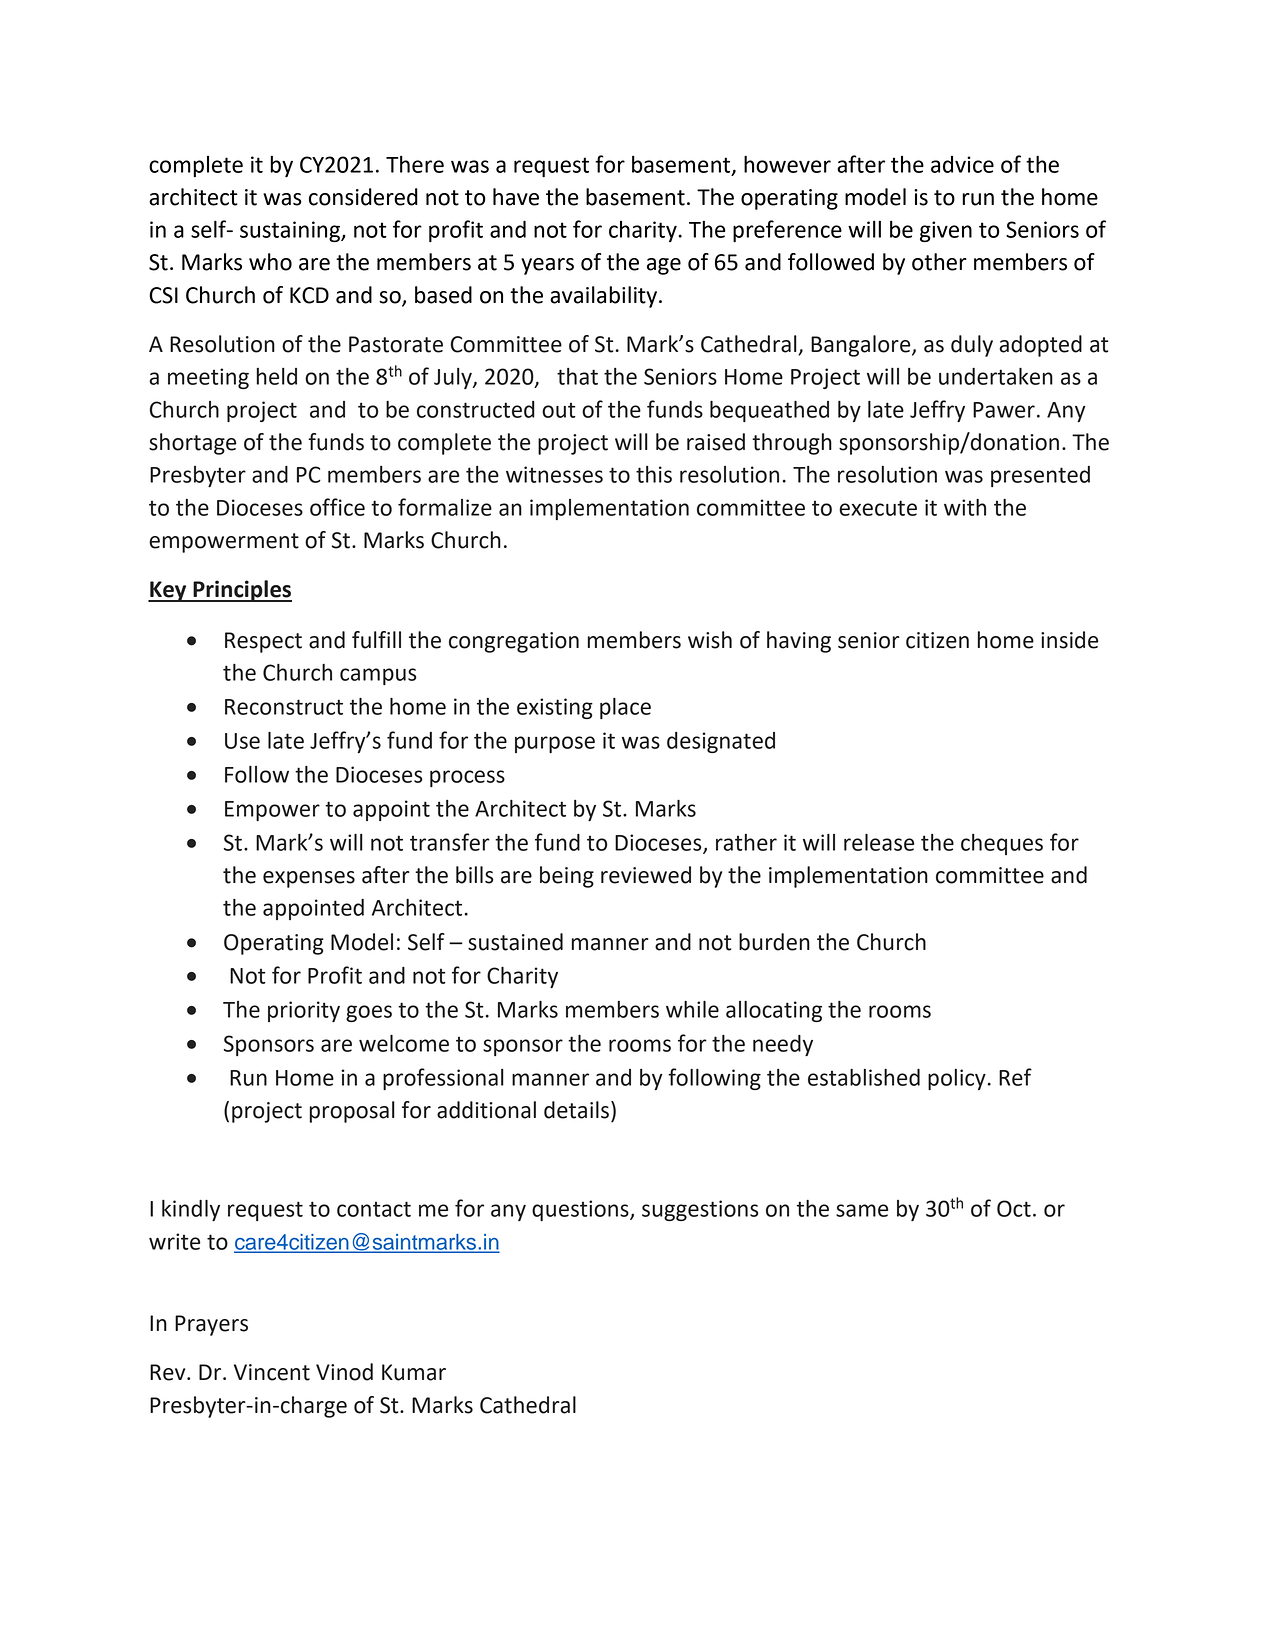 The image size is (1264, 1636). I want to click on details, so click(576, 1110).
